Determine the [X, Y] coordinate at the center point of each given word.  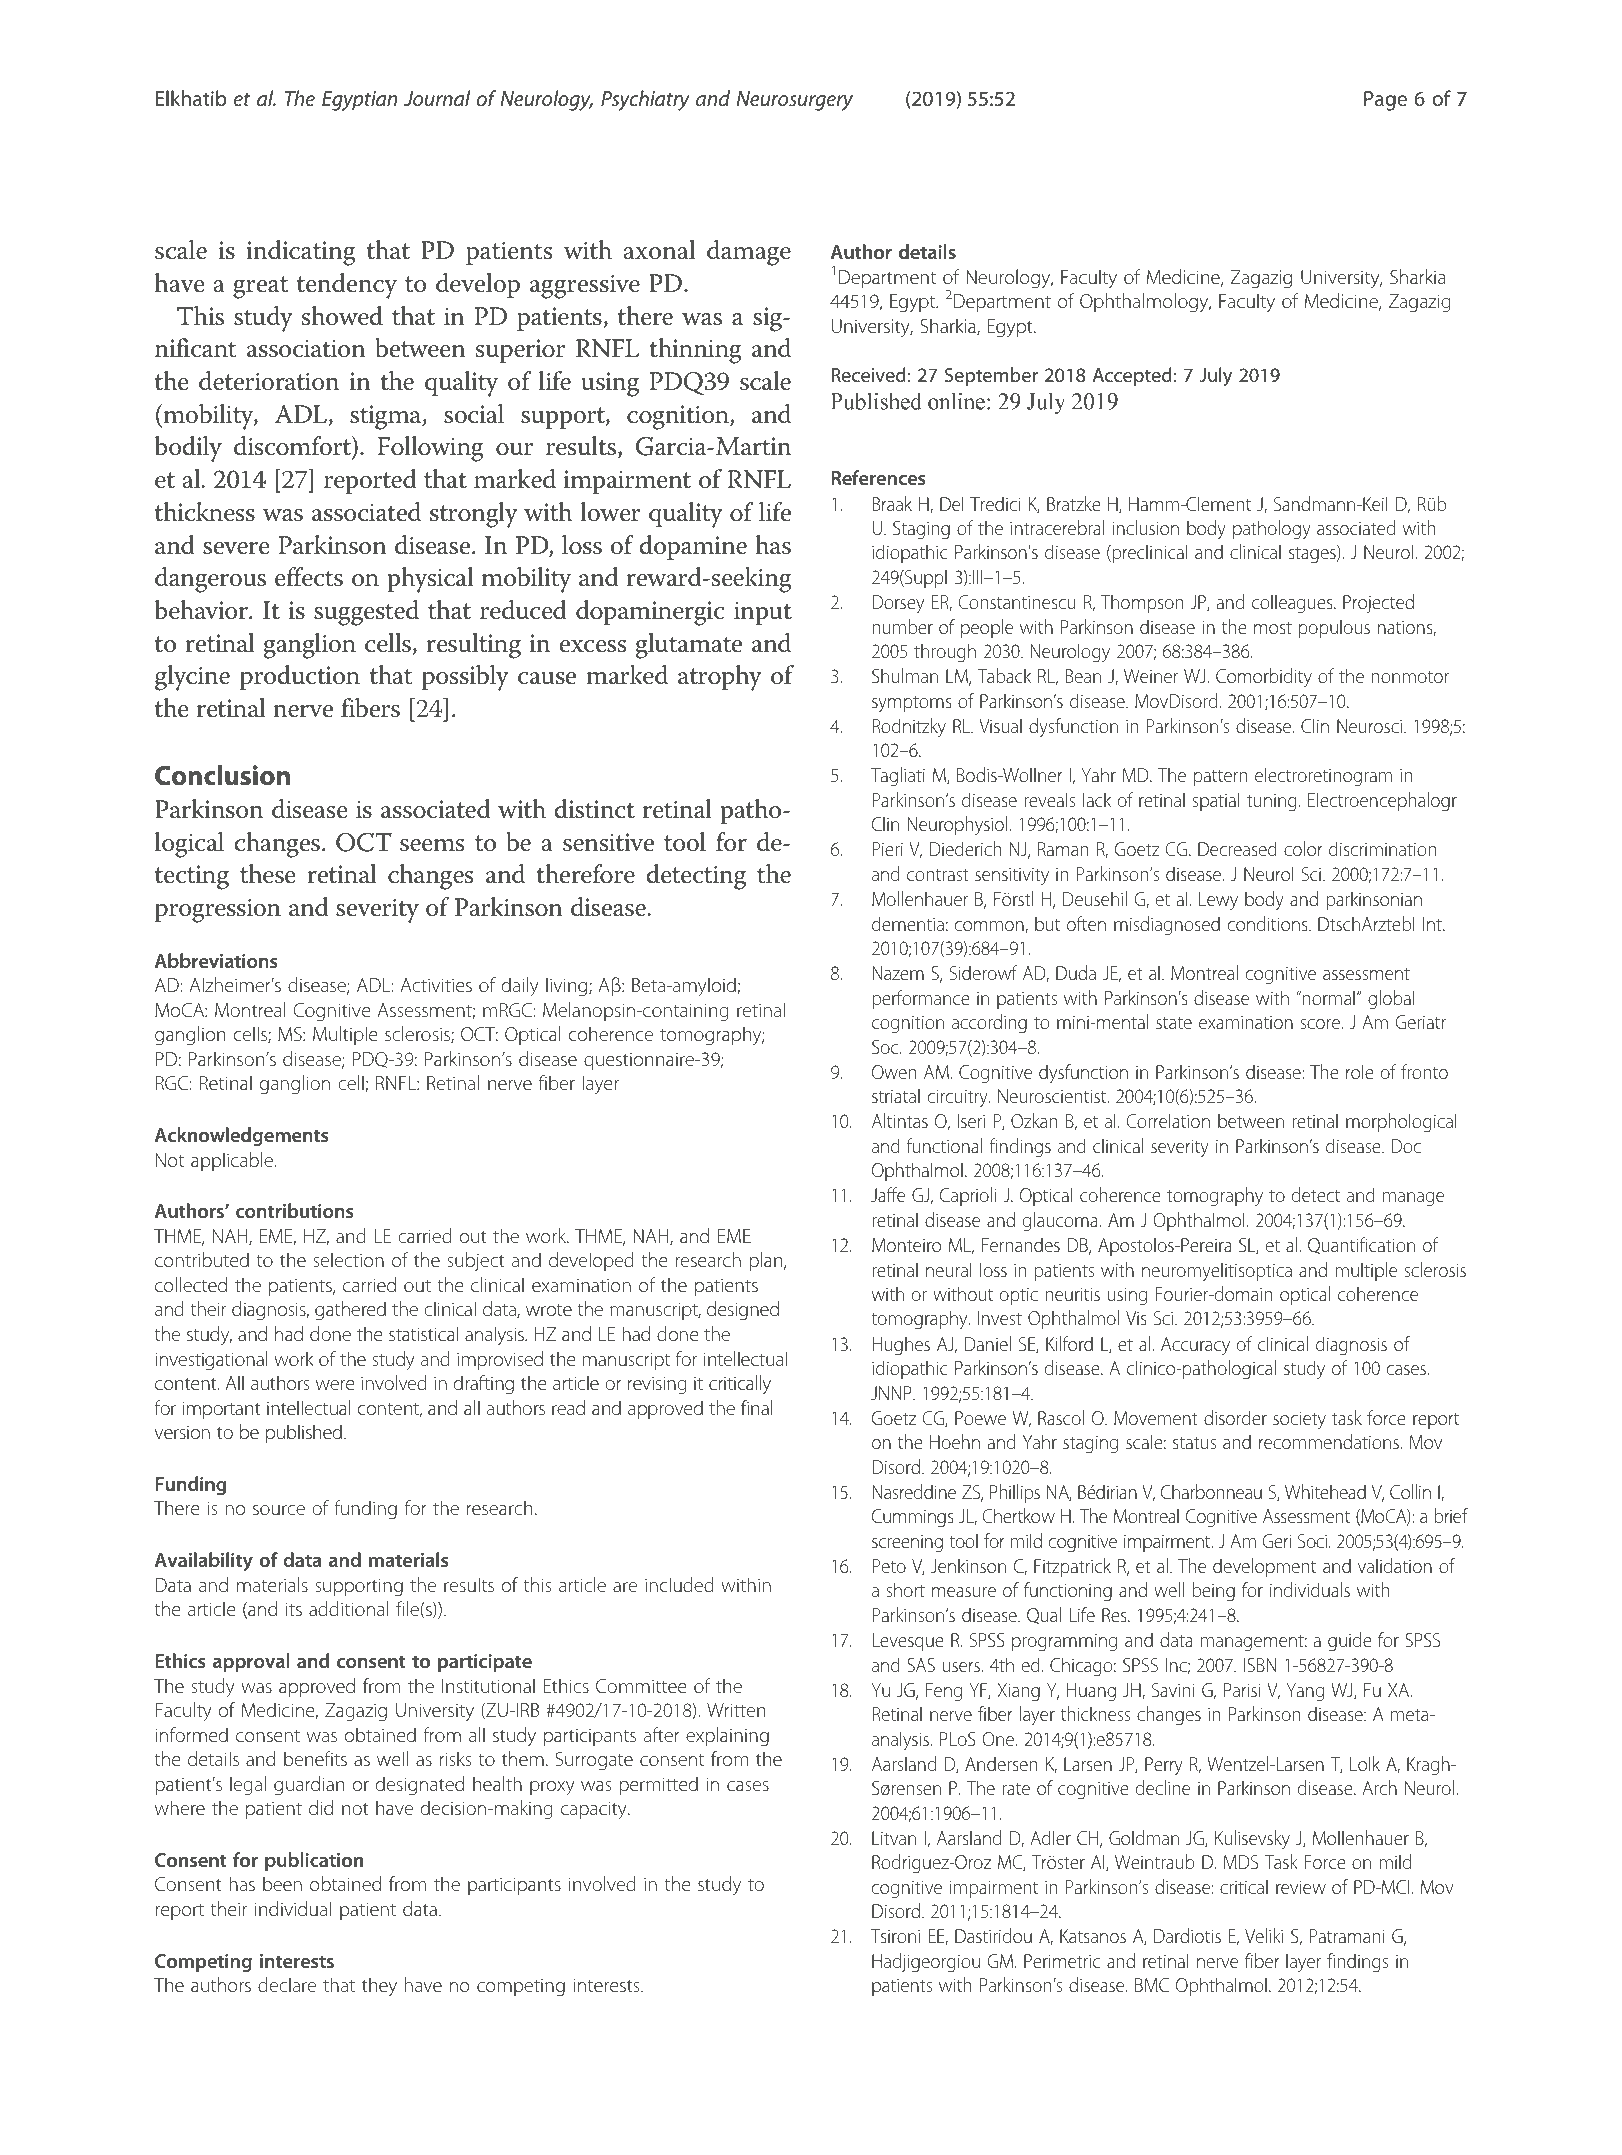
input [763, 613]
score [1321, 1024]
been [282, 1883]
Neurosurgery [794, 101]
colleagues [1293, 604]
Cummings [913, 1518]
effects [309, 577]
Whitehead [1325, 1491]
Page [1385, 101]
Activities [436, 985]
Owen [894, 1072]
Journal [437, 98]
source [279, 1510]
